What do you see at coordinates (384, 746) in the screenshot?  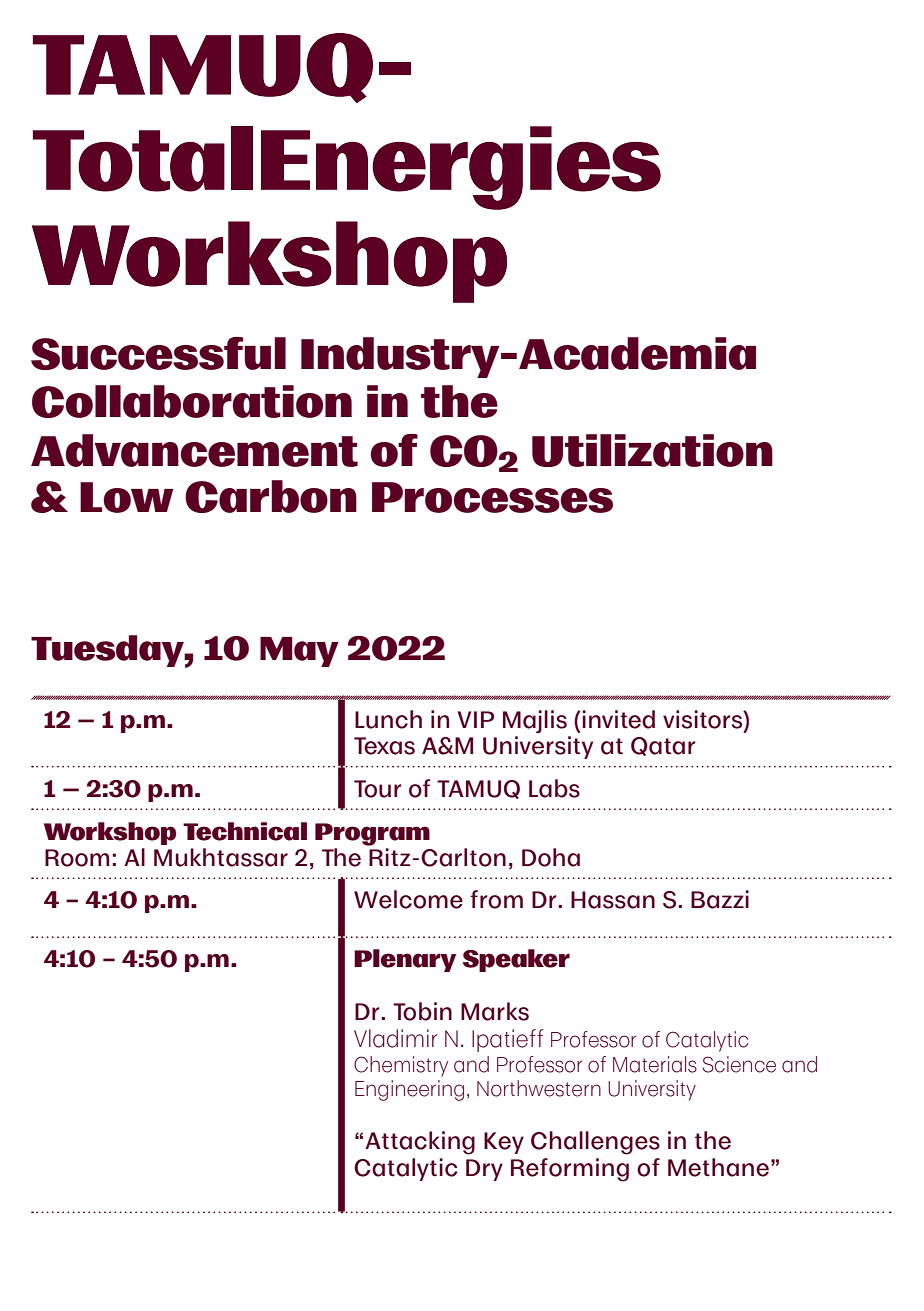 I see `Texas` at bounding box center [384, 746].
